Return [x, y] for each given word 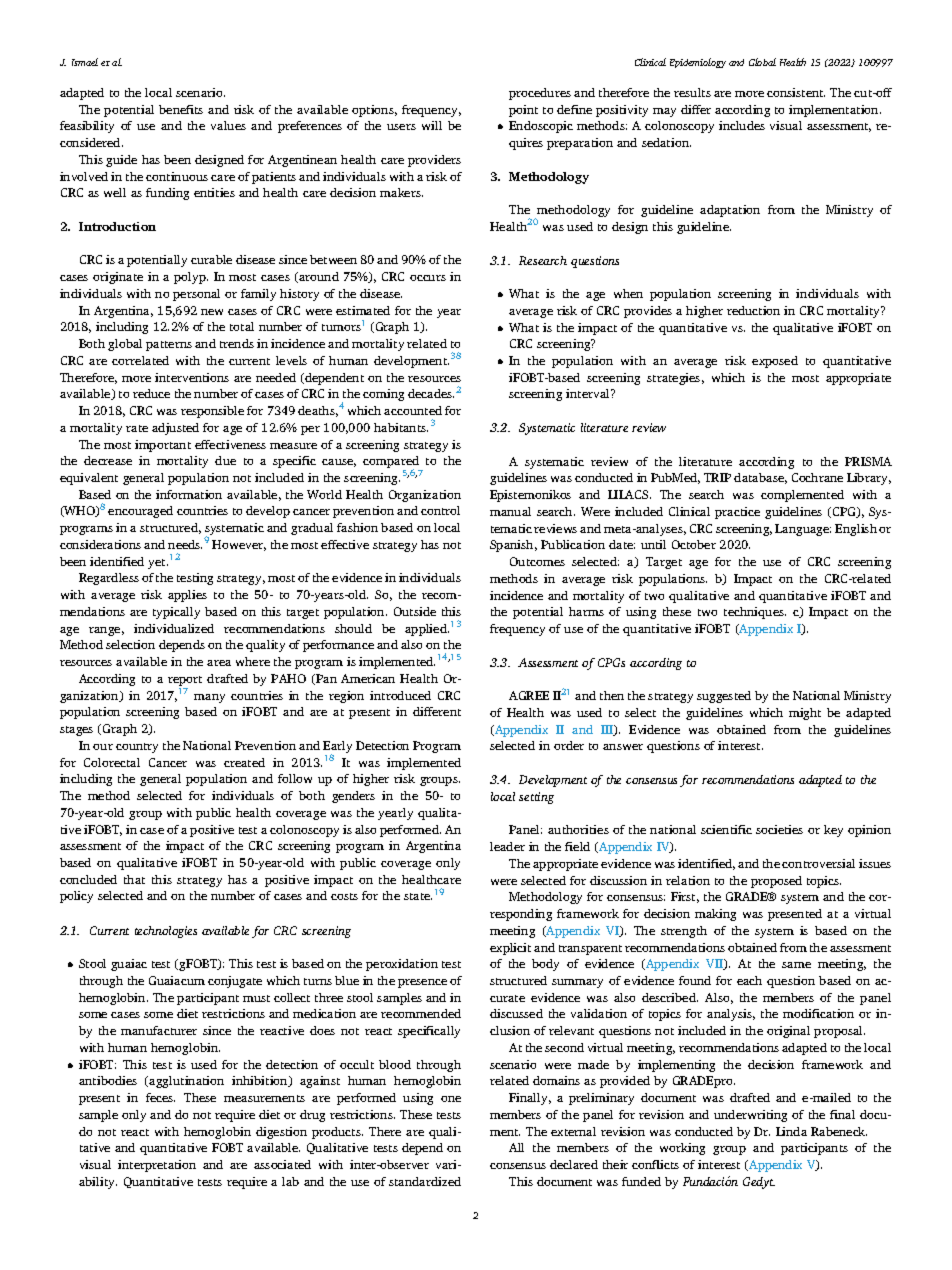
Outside [415, 611]
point [523, 111]
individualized [174, 628]
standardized [425, 1181]
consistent [796, 92]
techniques [755, 613]
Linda [791, 1131]
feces [160, 1097]
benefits [181, 109]
